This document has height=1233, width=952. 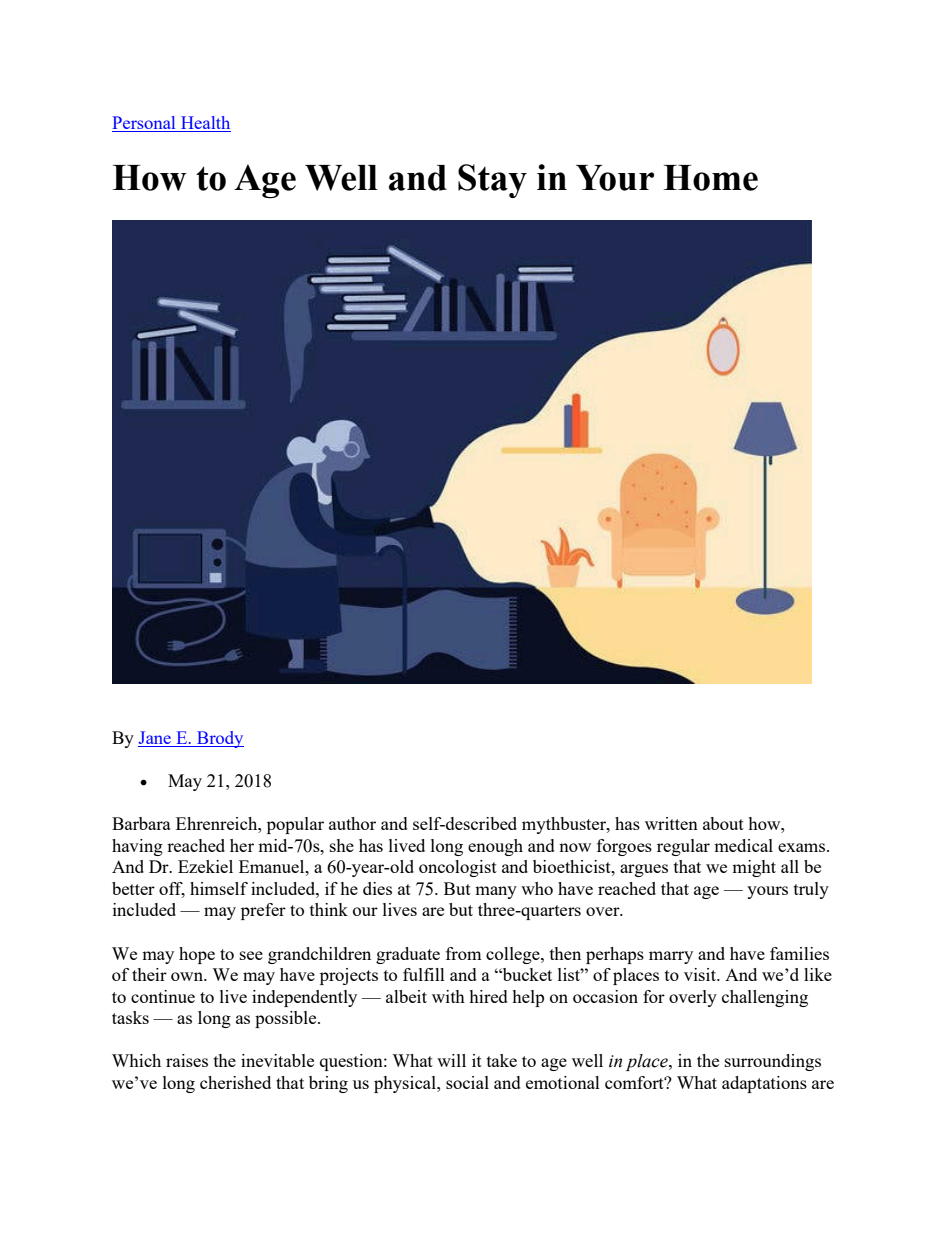 What do you see at coordinates (187, 1060) in the document?
I see `raises` at bounding box center [187, 1060].
